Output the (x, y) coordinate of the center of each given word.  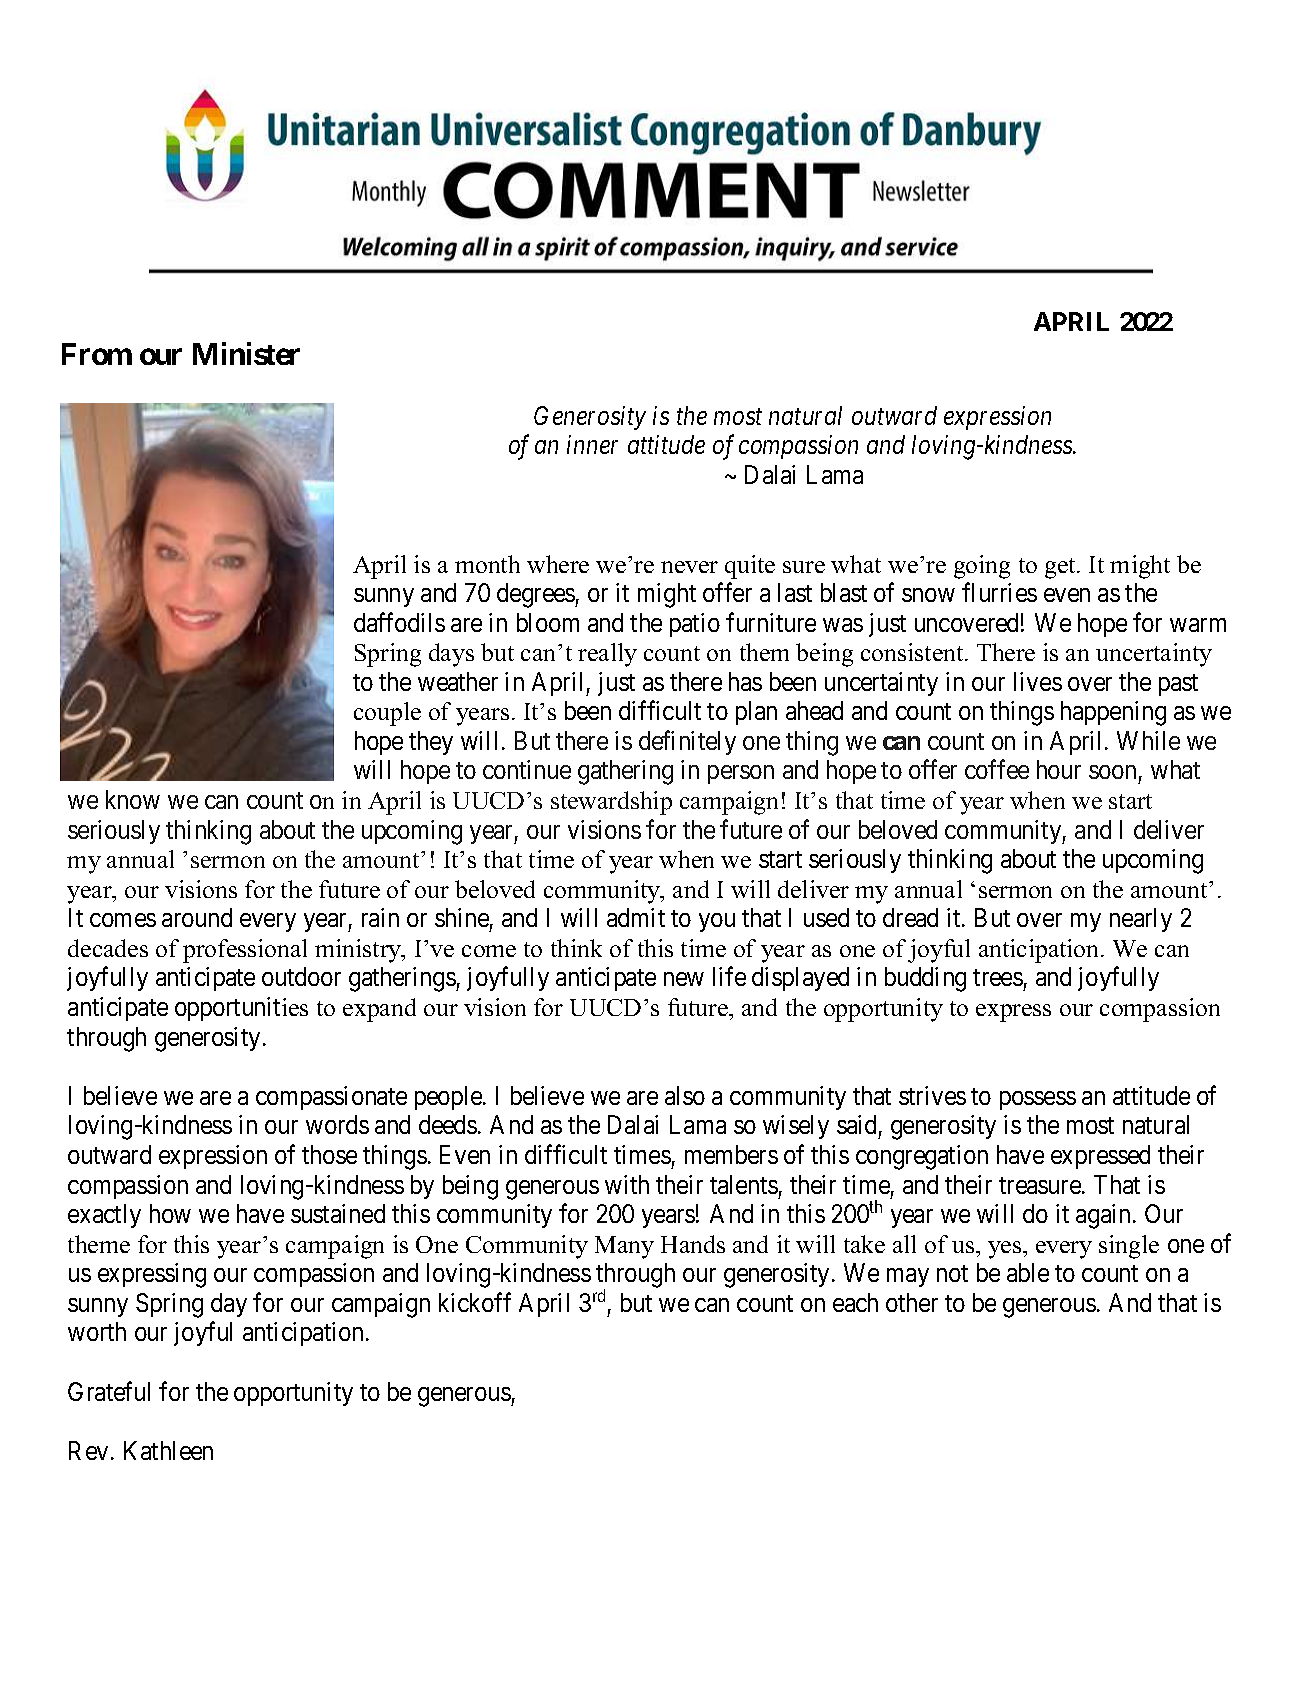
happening (1113, 713)
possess (1038, 1100)
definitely (687, 742)
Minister (246, 353)
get (1061, 568)
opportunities (241, 1009)
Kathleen (168, 1450)
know (133, 799)
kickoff (475, 1302)
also (685, 1095)
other (912, 1302)
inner (592, 445)
